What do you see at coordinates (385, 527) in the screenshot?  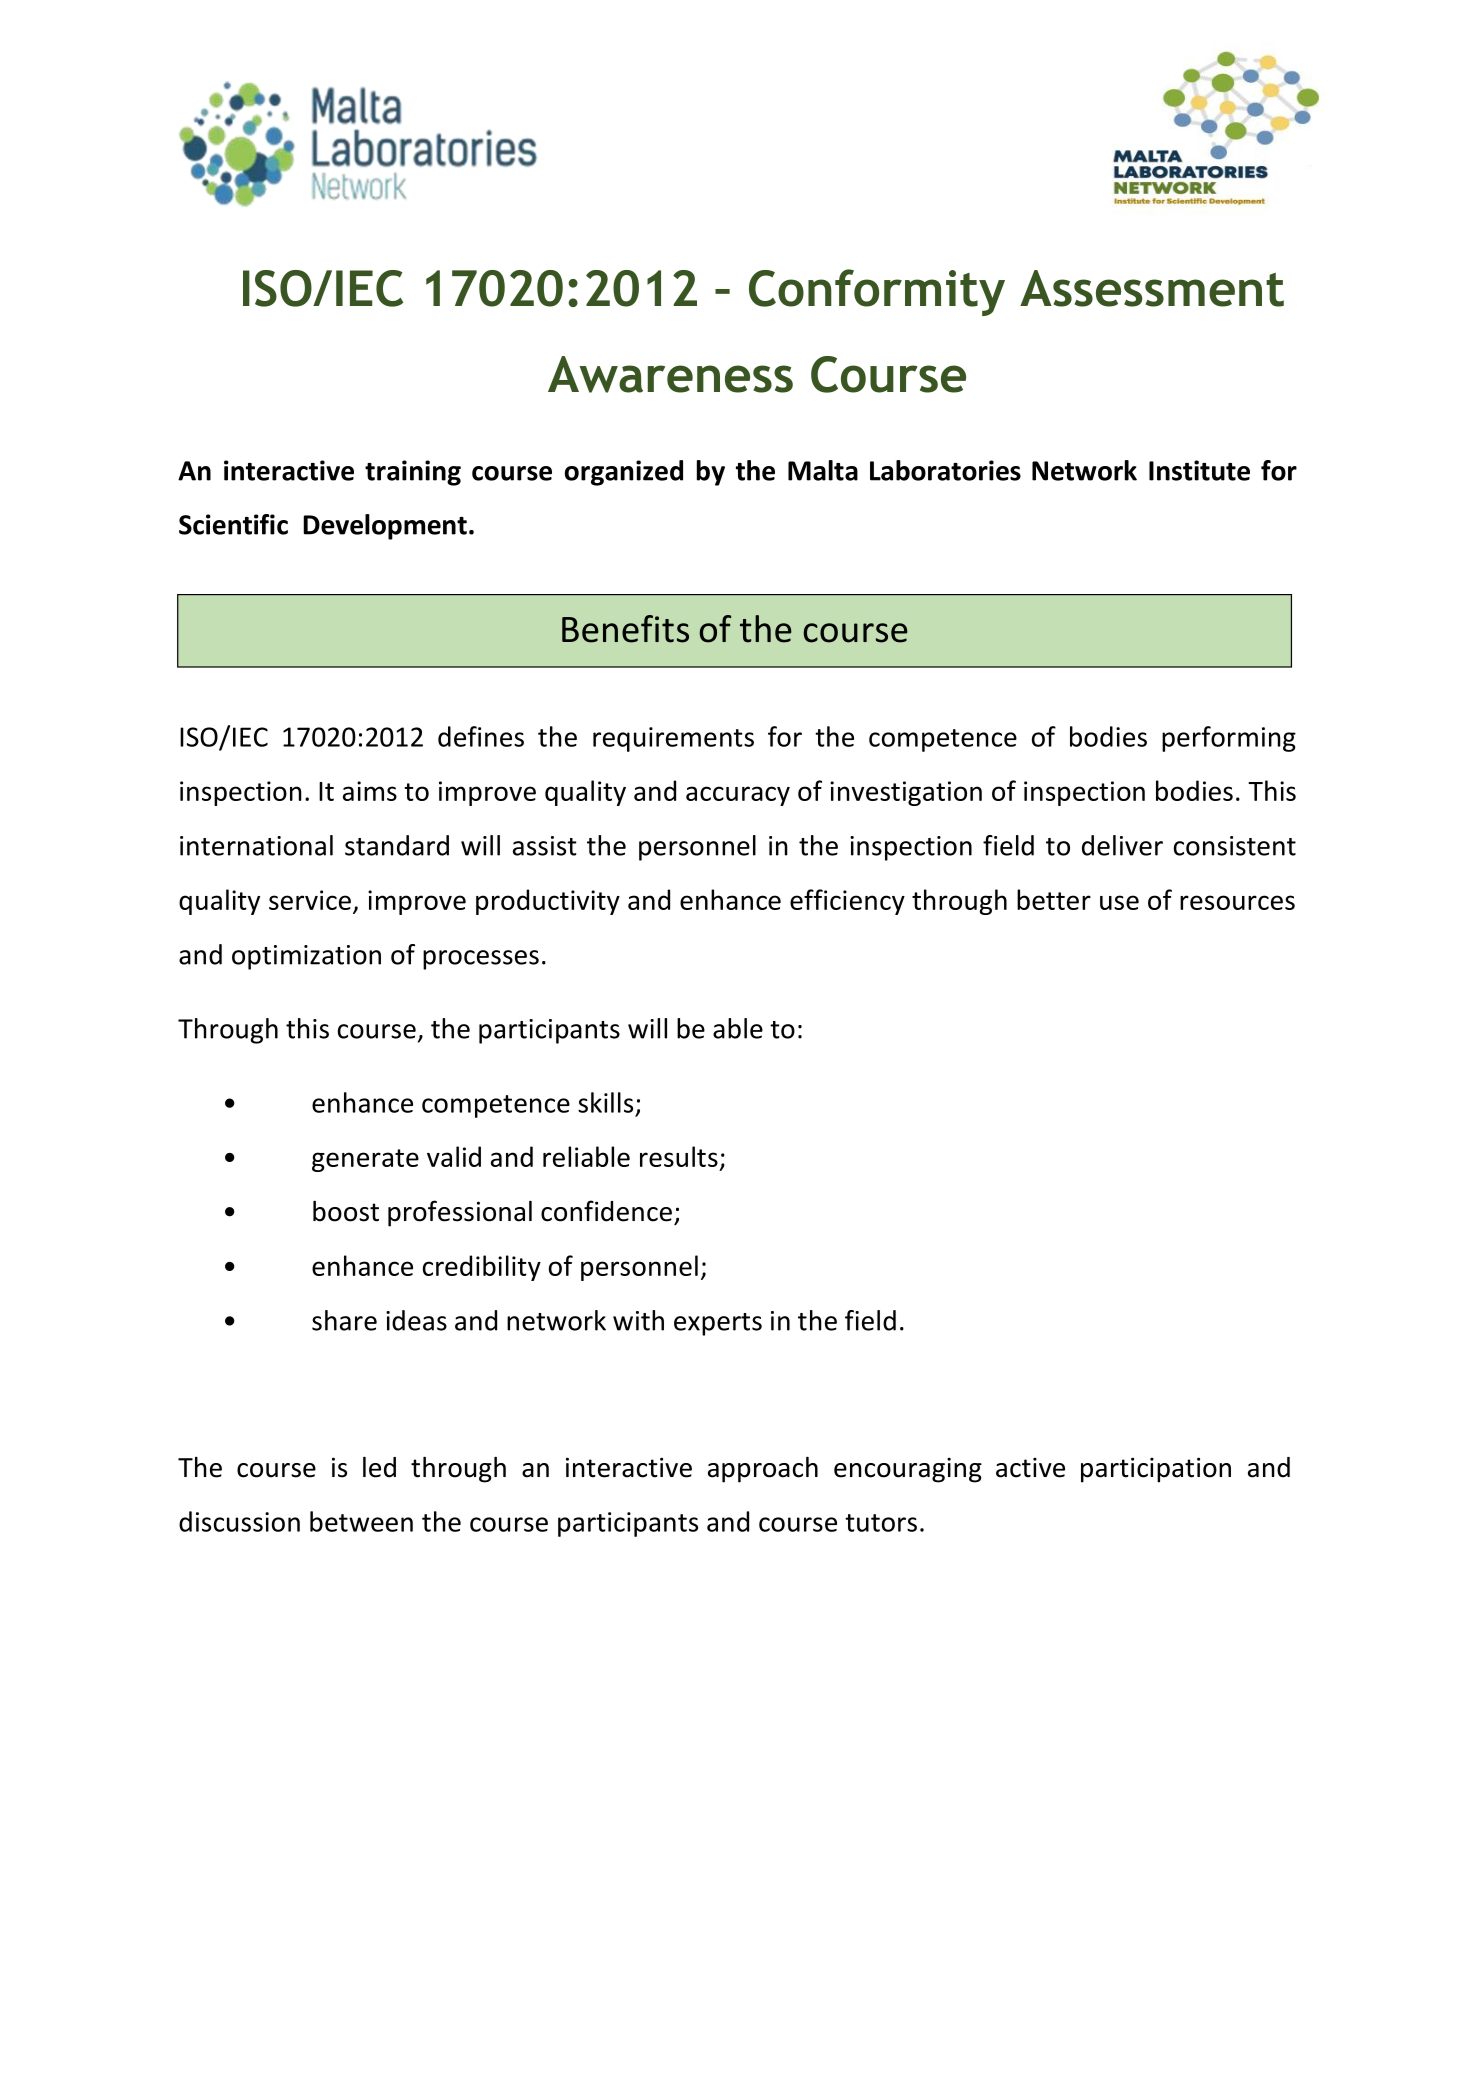 I see `Development` at bounding box center [385, 527].
